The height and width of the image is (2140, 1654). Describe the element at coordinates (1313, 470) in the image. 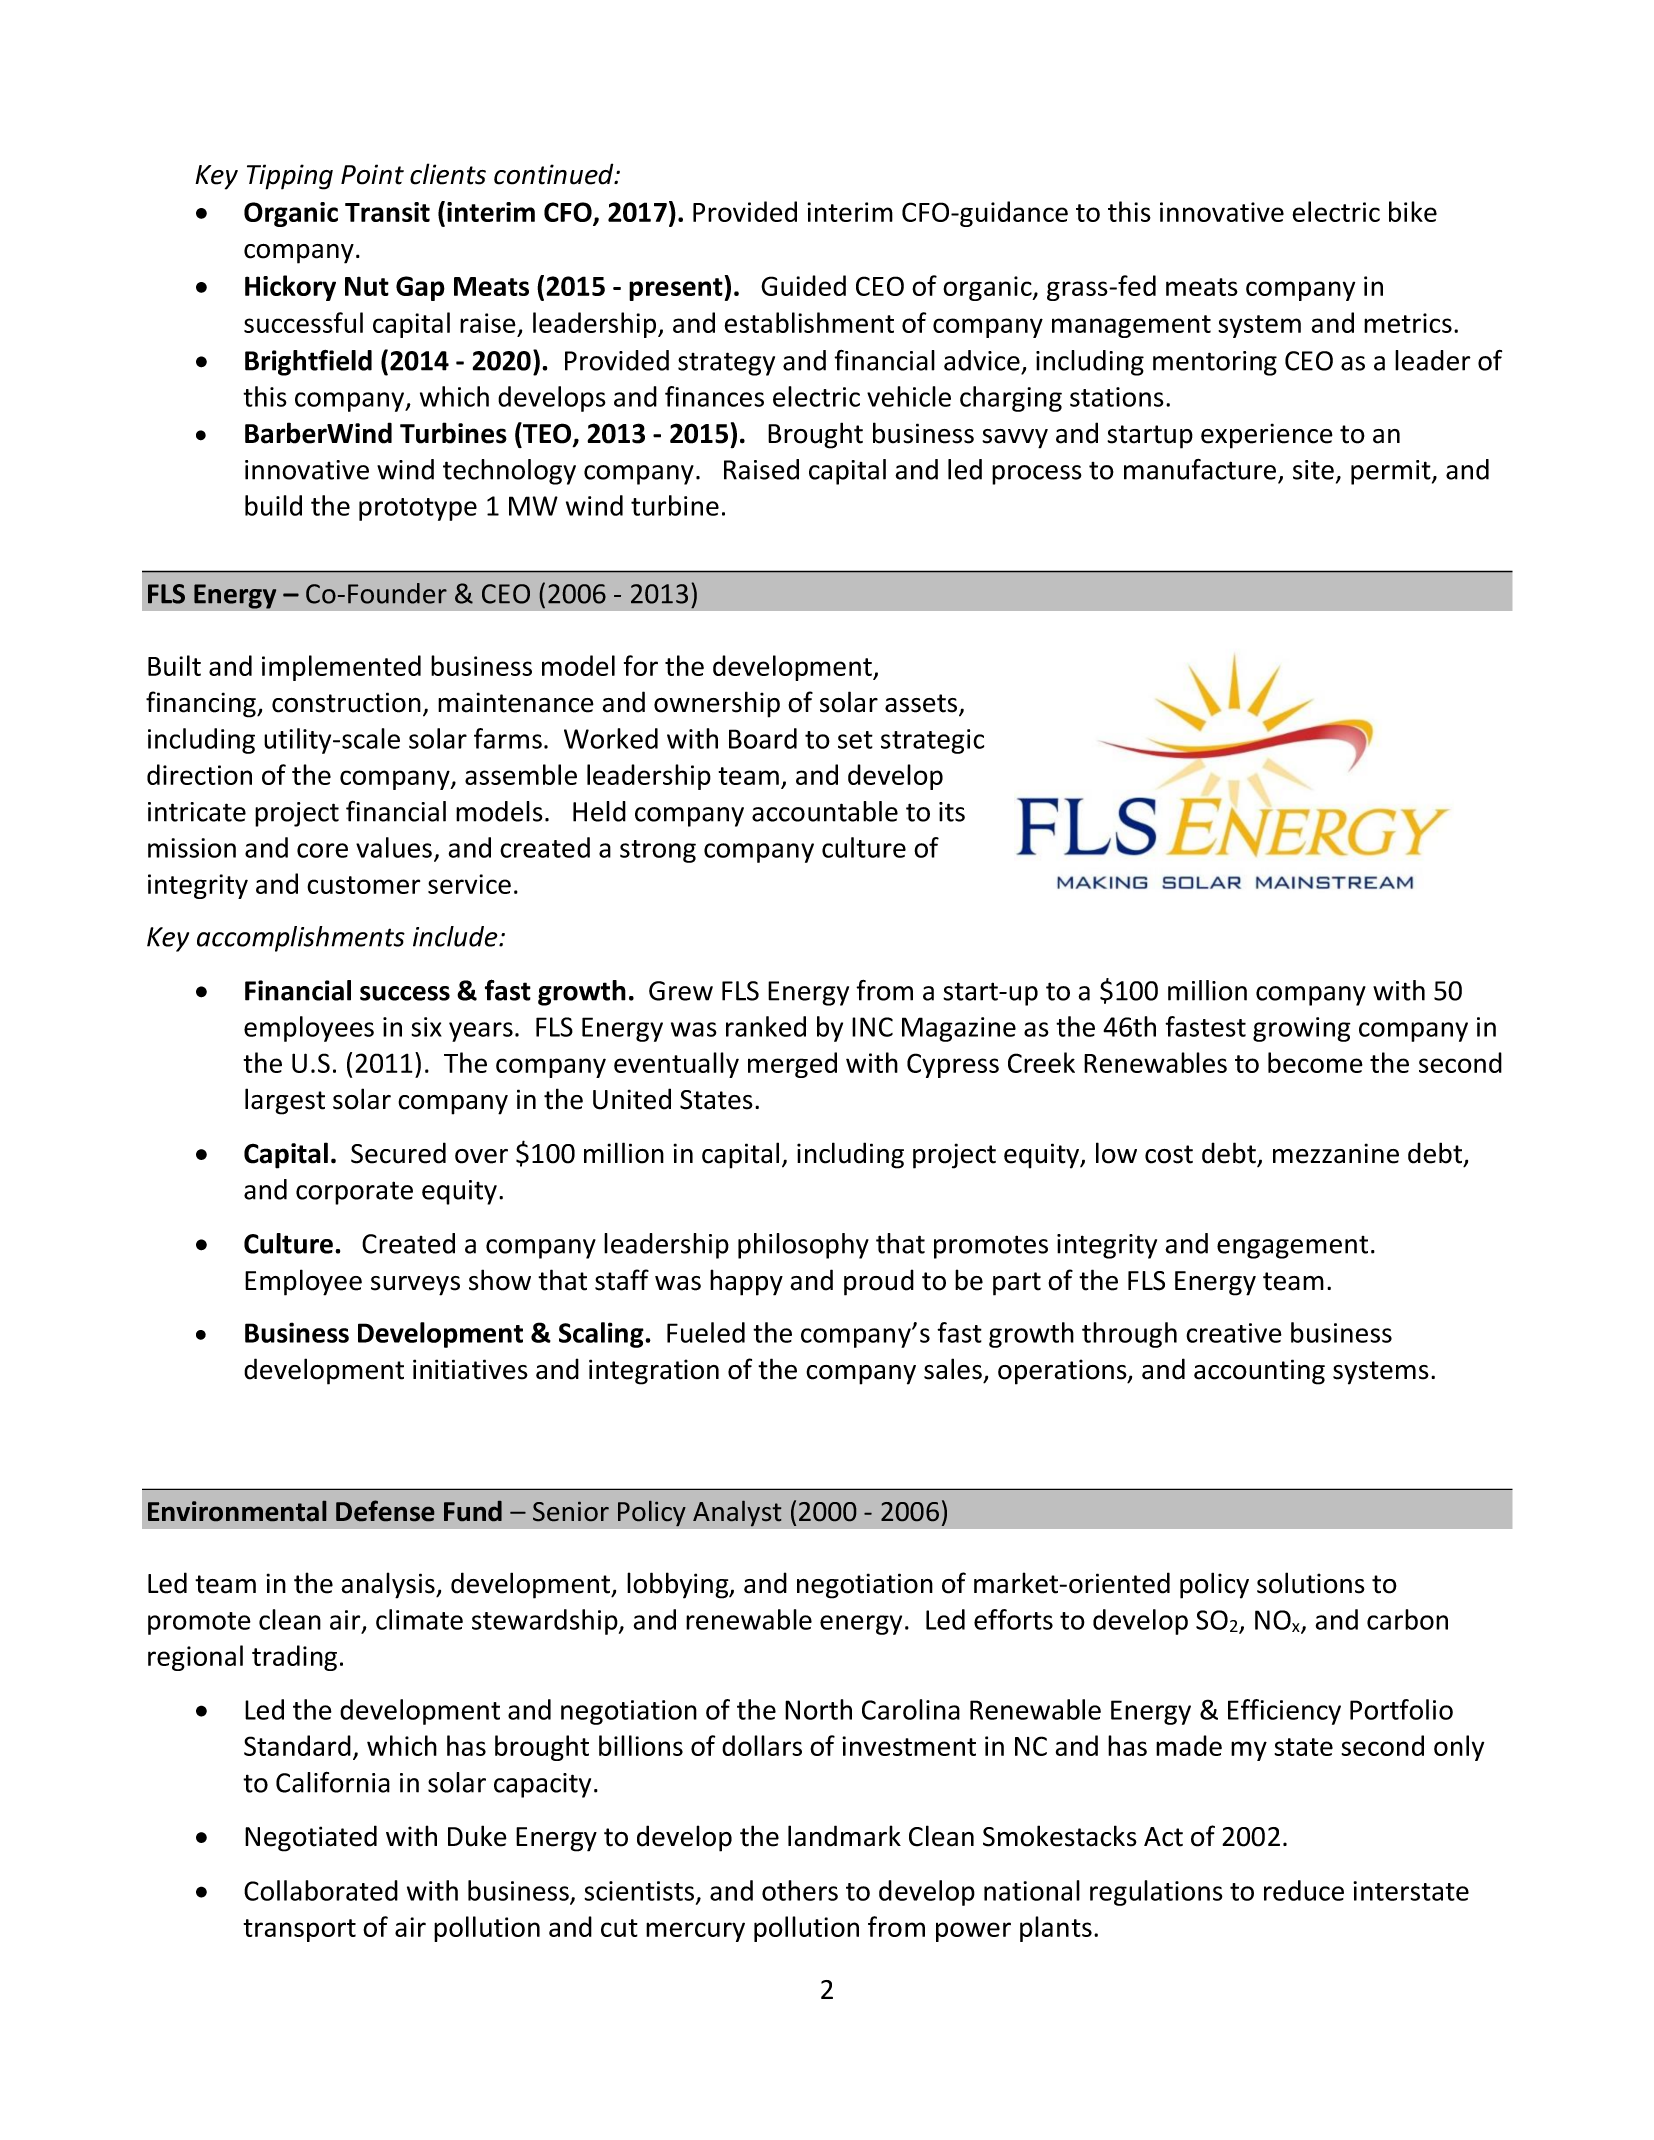

I see `site` at that location.
